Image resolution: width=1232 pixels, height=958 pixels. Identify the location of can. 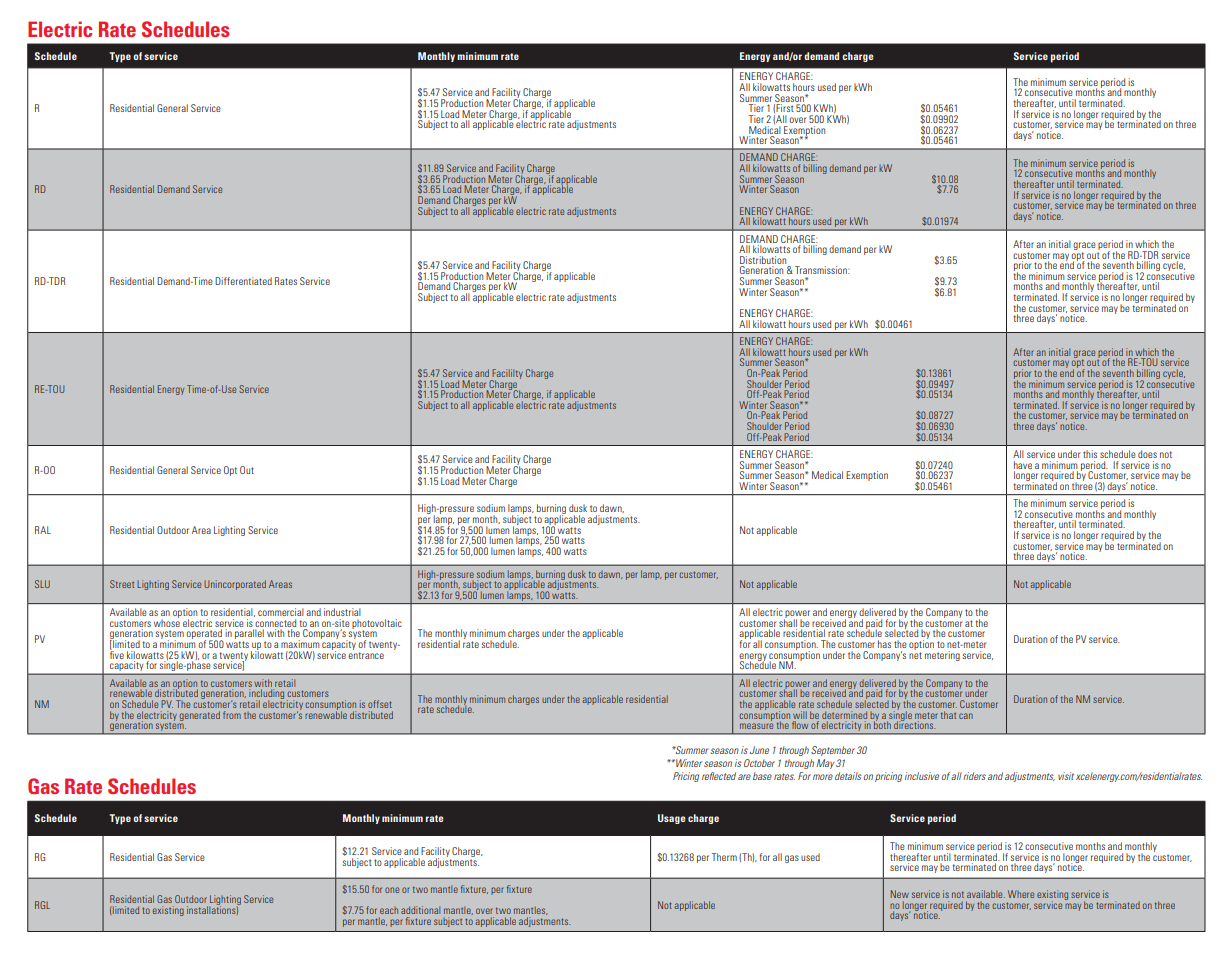
(966, 716).
